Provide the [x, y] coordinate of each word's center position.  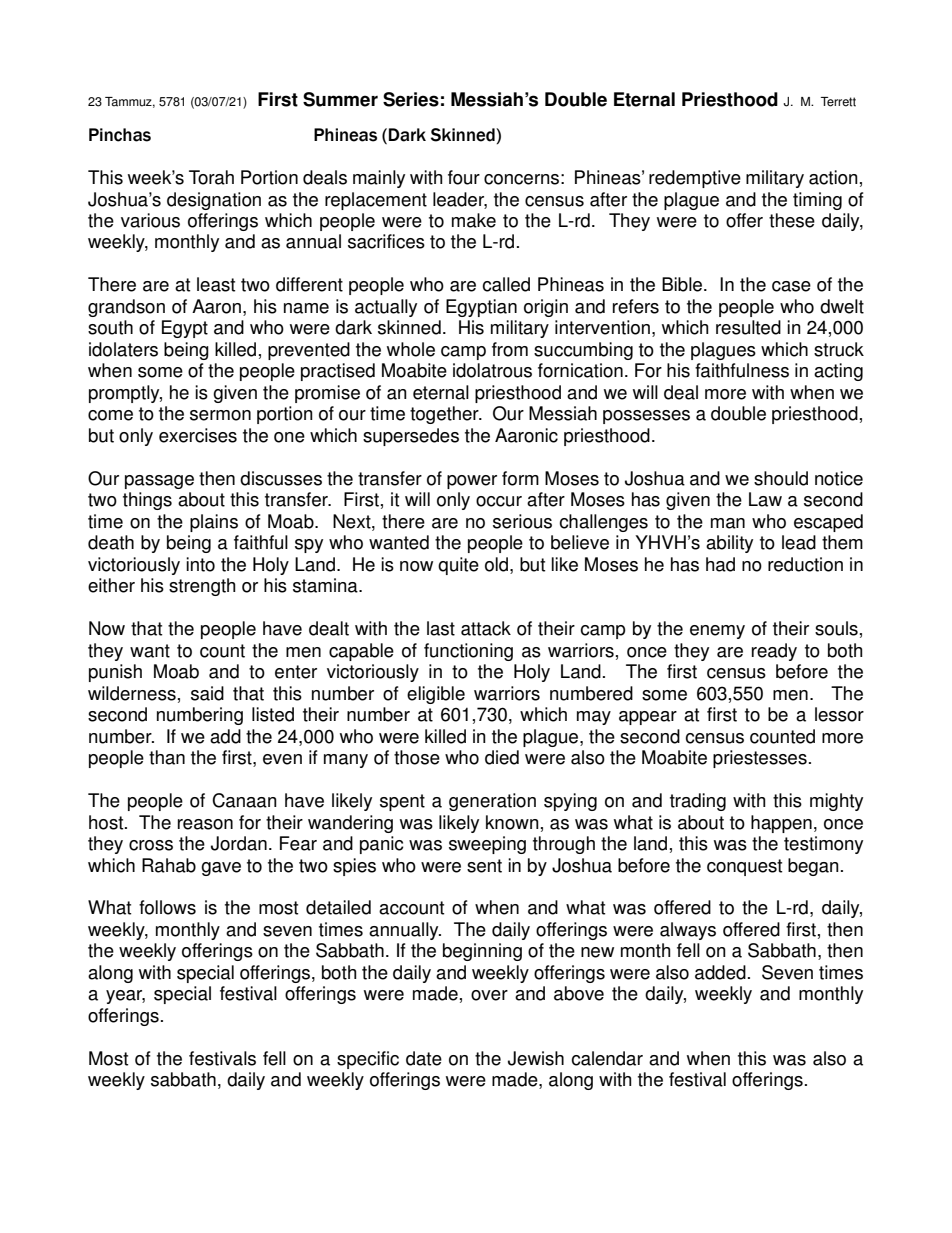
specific [368, 1060]
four [464, 177]
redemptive [695, 179]
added [720, 972]
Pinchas [120, 135]
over [489, 995]
